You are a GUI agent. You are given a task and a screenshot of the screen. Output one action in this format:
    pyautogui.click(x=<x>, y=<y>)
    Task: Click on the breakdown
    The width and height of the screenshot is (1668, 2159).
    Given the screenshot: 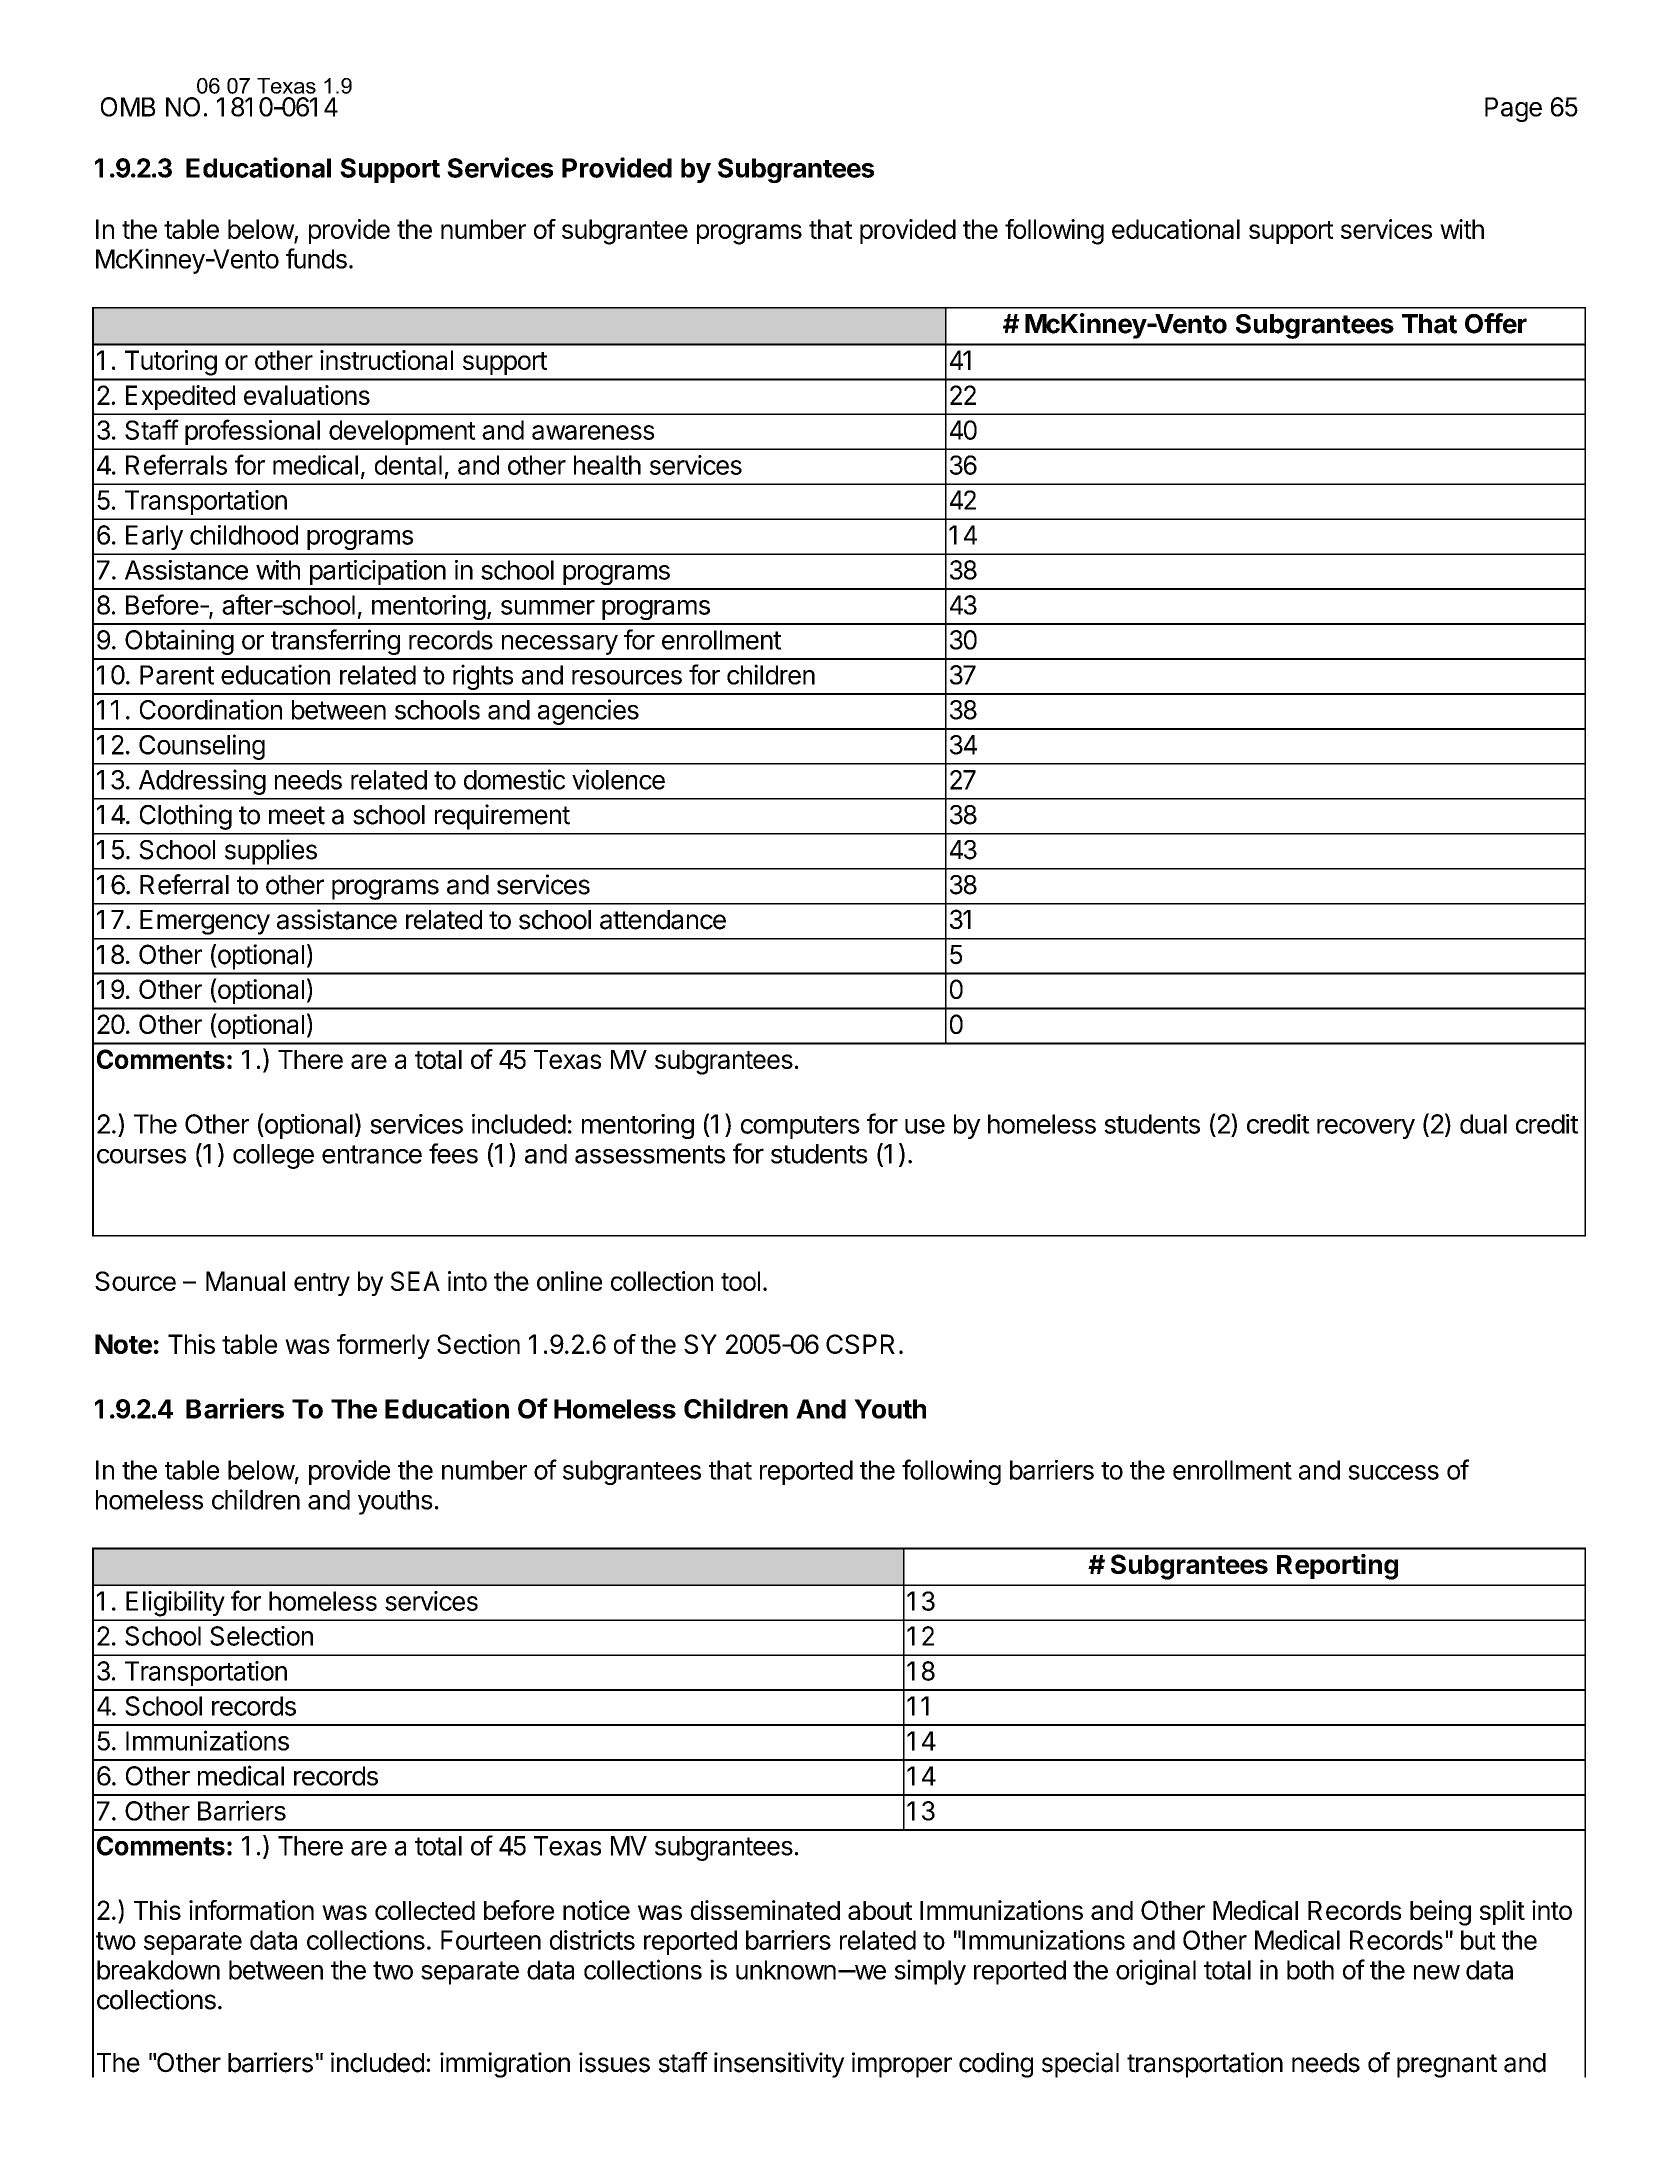 What is the action you would take?
    pyautogui.click(x=158, y=1970)
